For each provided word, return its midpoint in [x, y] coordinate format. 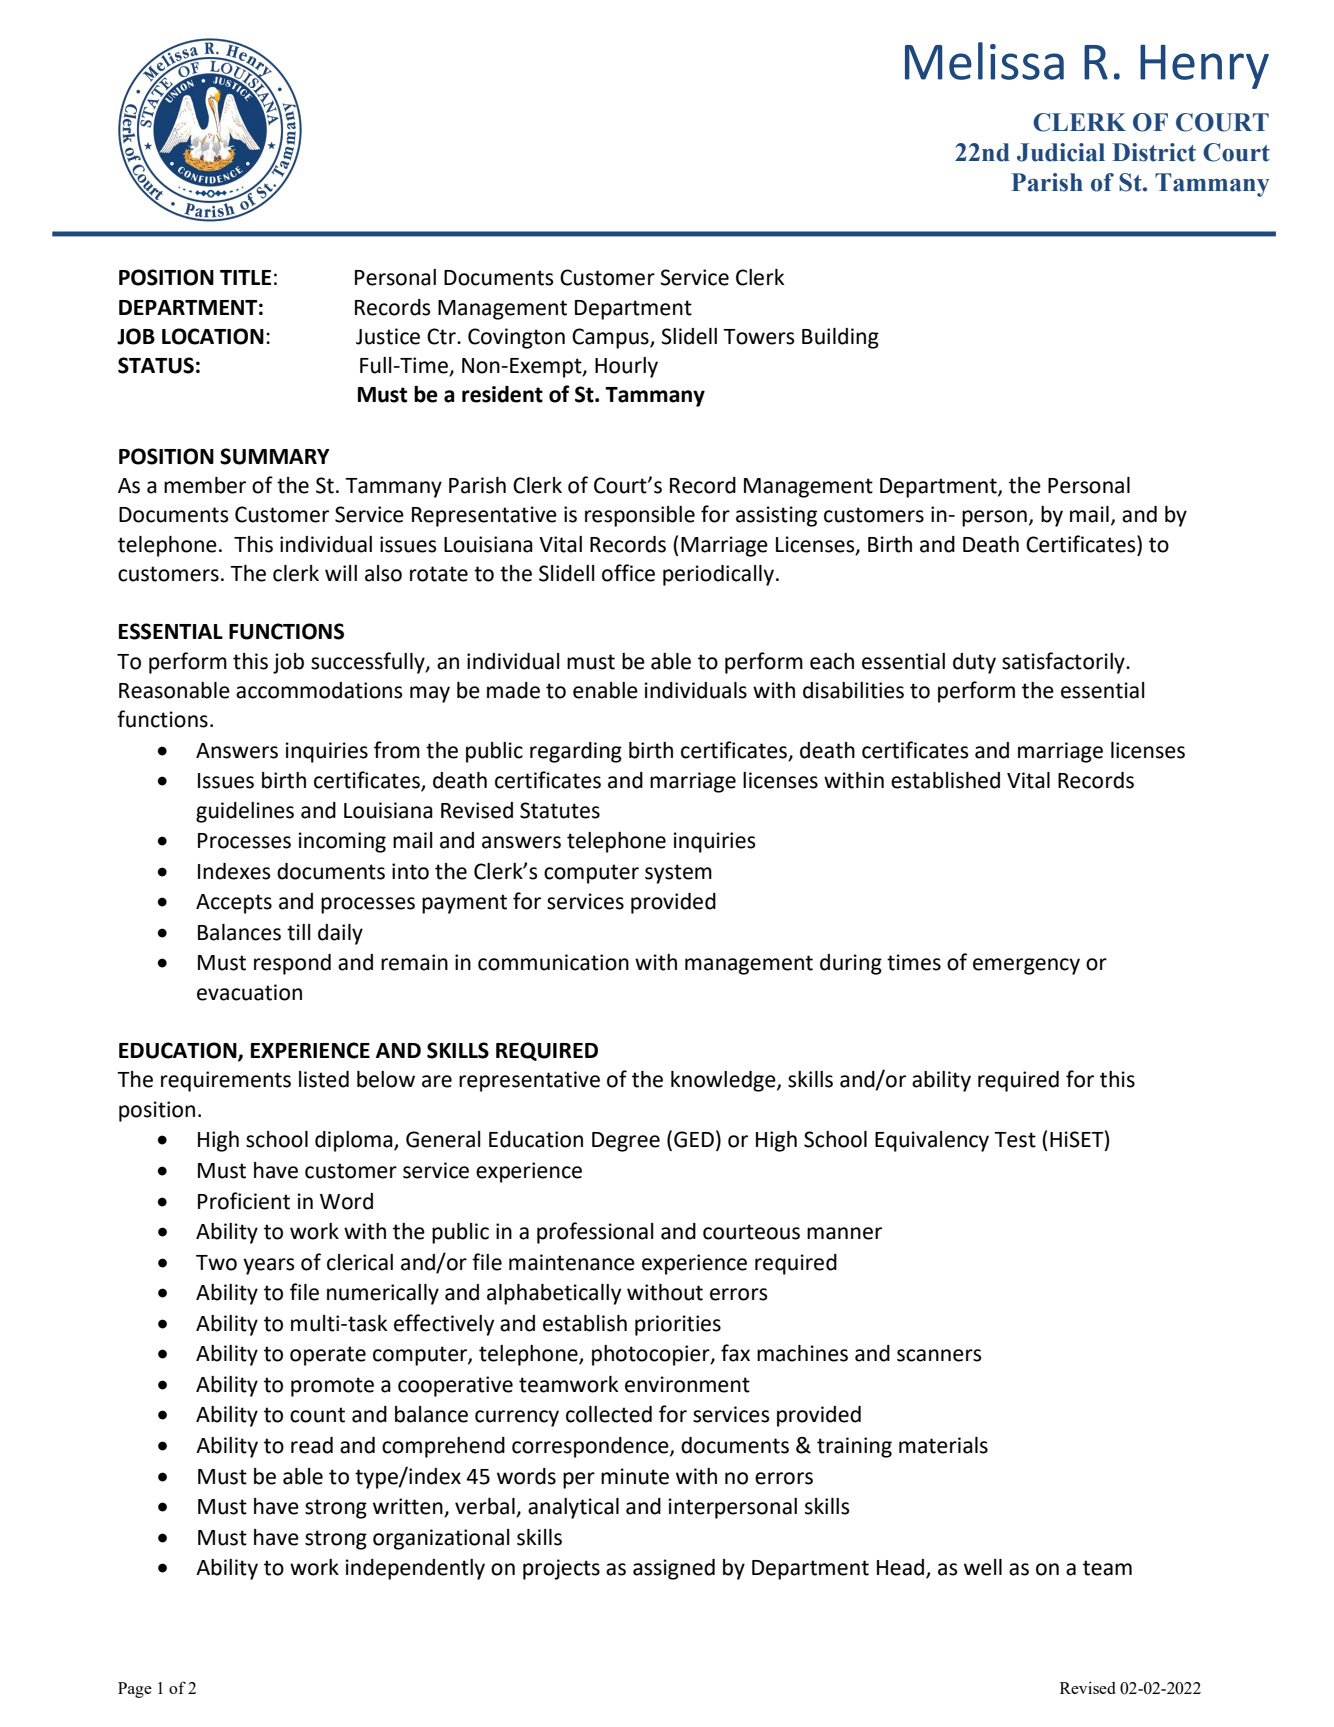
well [983, 1567]
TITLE [245, 277]
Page [135, 1690]
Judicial [1061, 152]
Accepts [234, 904]
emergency [1026, 966]
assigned [674, 1569]
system [678, 874]
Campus [611, 338]
